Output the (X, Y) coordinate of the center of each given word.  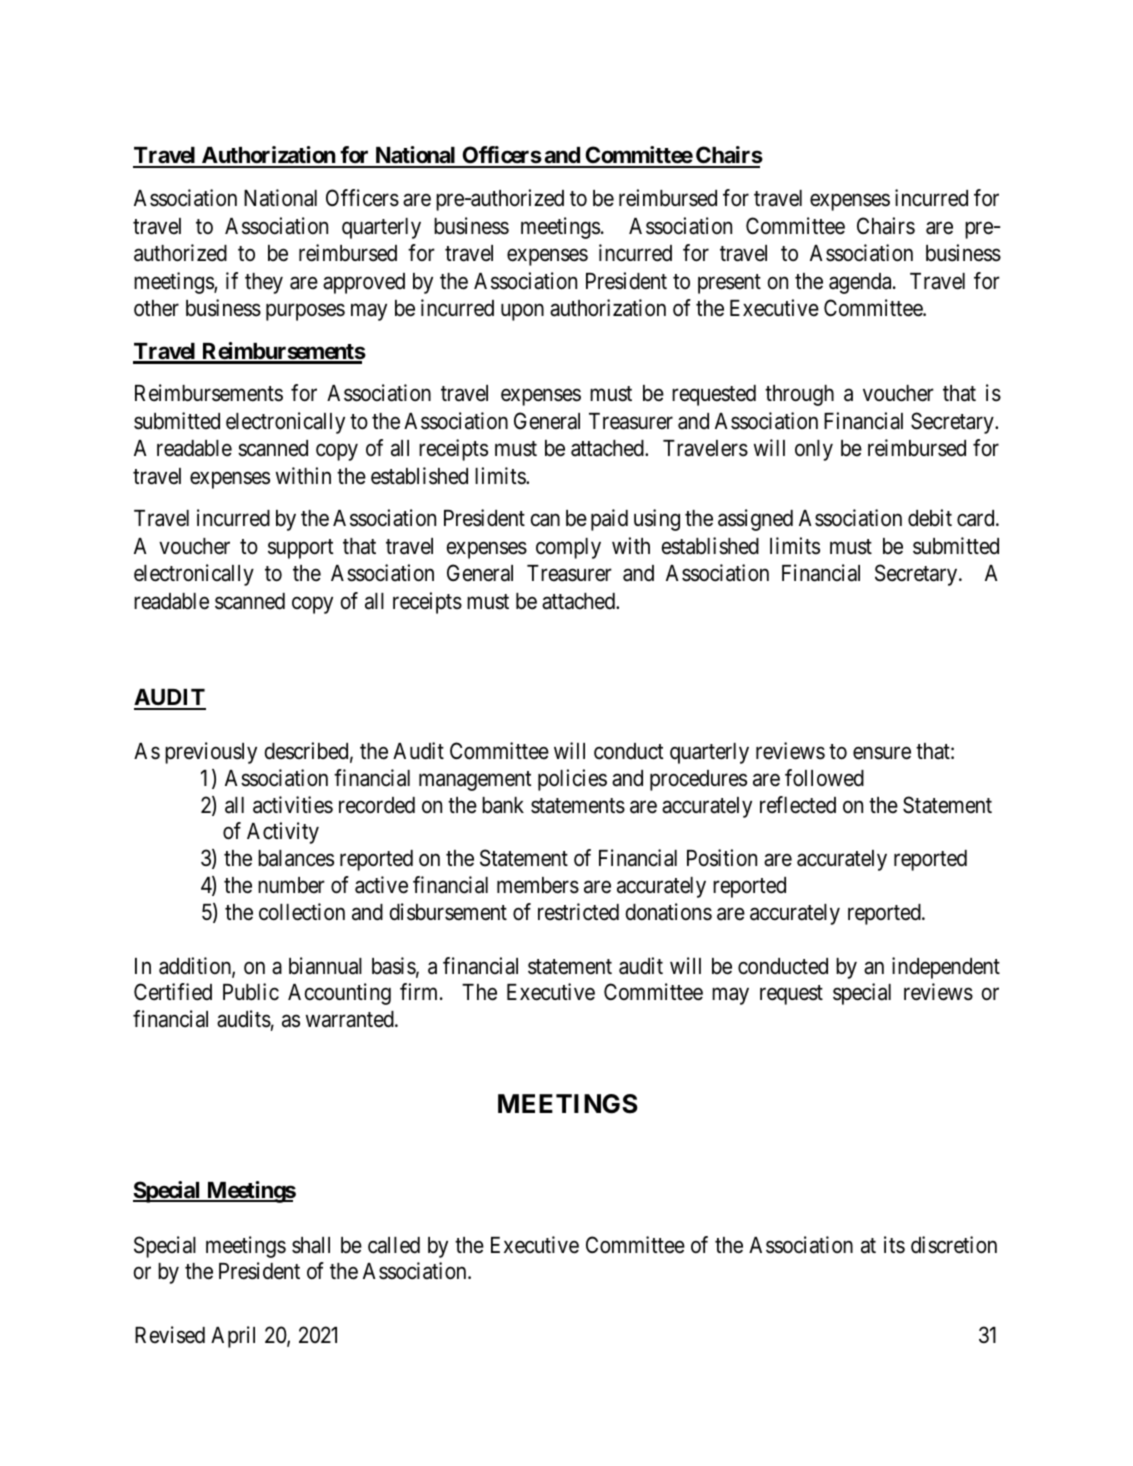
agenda (861, 283)
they (264, 283)
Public (251, 992)
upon (522, 312)
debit (930, 518)
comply (568, 548)
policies (572, 780)
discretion (954, 1245)
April (233, 1337)
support (301, 549)
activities (293, 805)
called (394, 1245)
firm (420, 991)
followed (824, 778)
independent (946, 968)
